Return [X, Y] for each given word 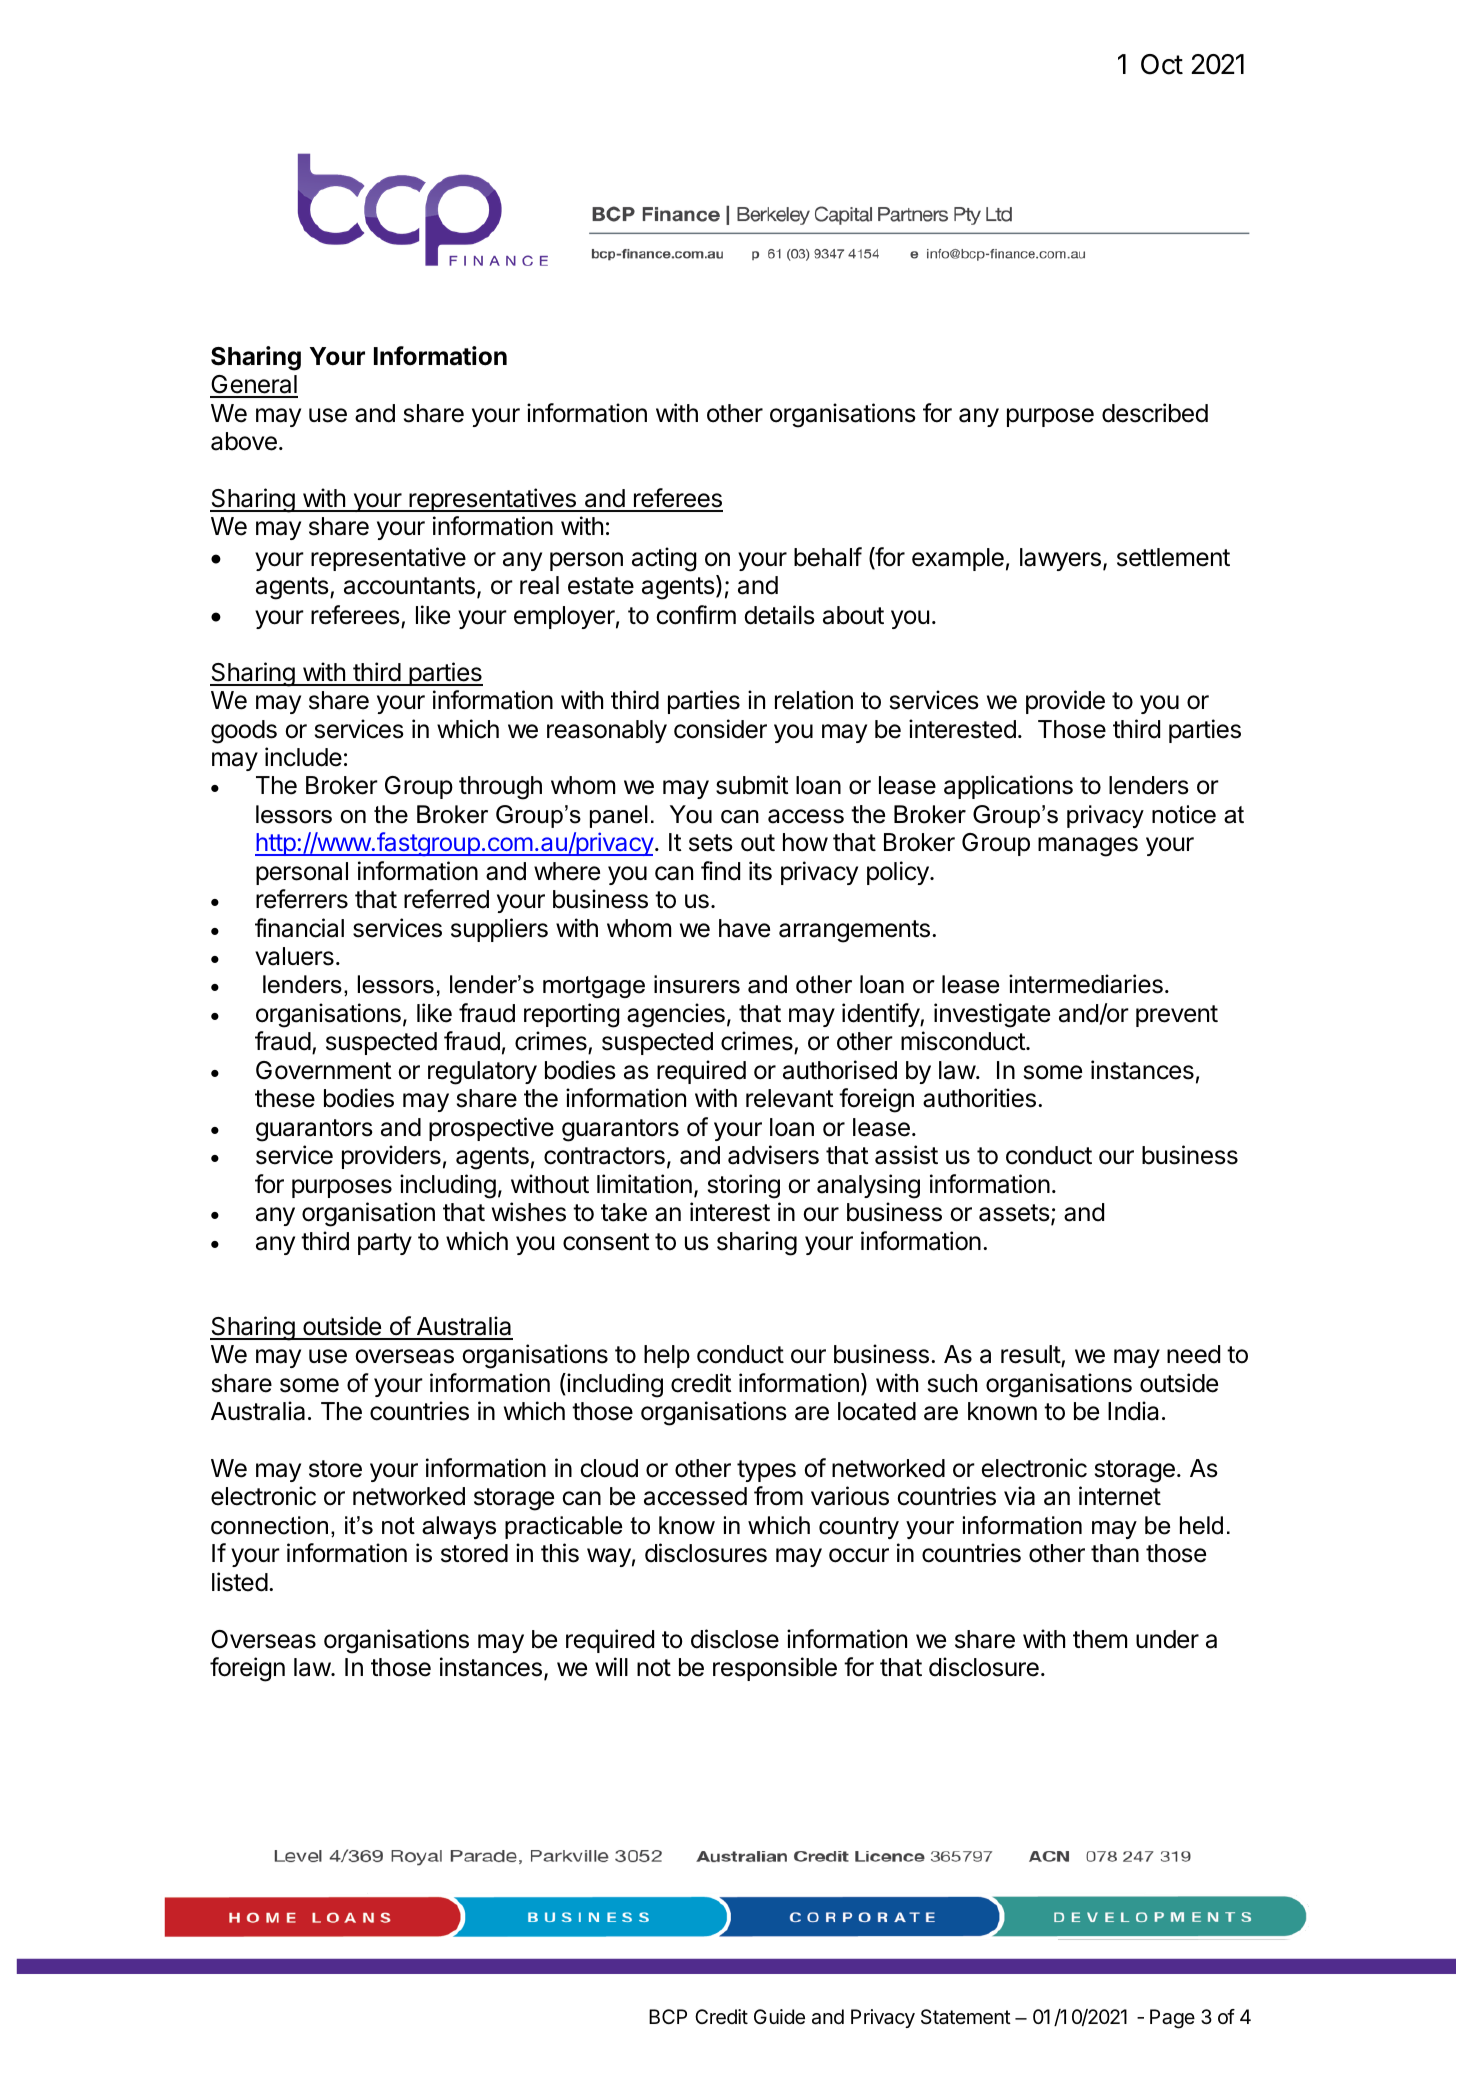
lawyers [1060, 559]
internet [1120, 1496]
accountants [409, 586]
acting [664, 559]
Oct [1162, 64]
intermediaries [1086, 984]
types [766, 1471]
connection [269, 1525]
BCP [668, 2016]
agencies [676, 1015]
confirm [696, 615]
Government [324, 1070]
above [244, 441]
